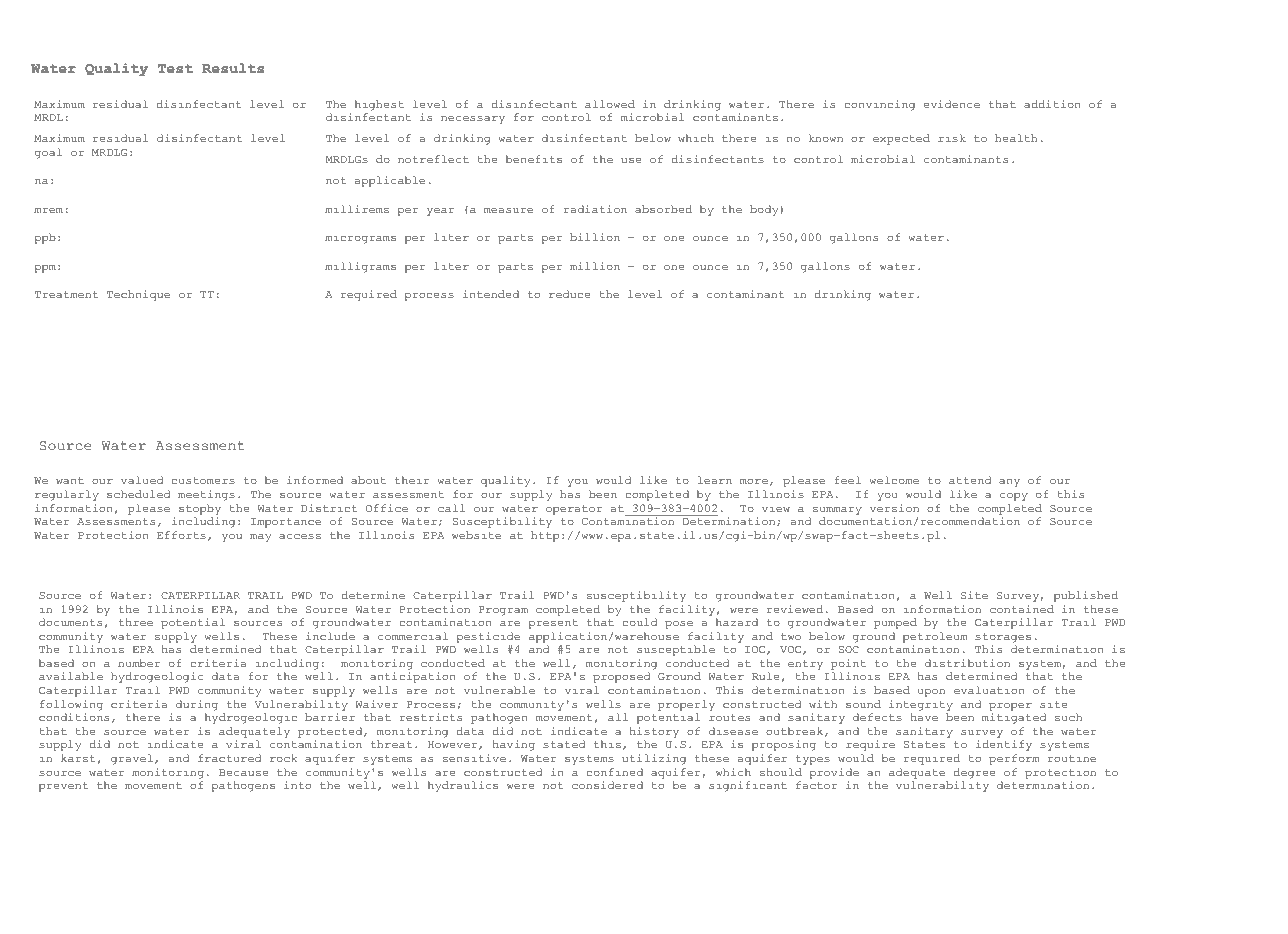 Image resolution: width=1288 pixels, height=934 pixels. Describe the element at coordinates (142, 480) in the image. I see `valued` at that location.
